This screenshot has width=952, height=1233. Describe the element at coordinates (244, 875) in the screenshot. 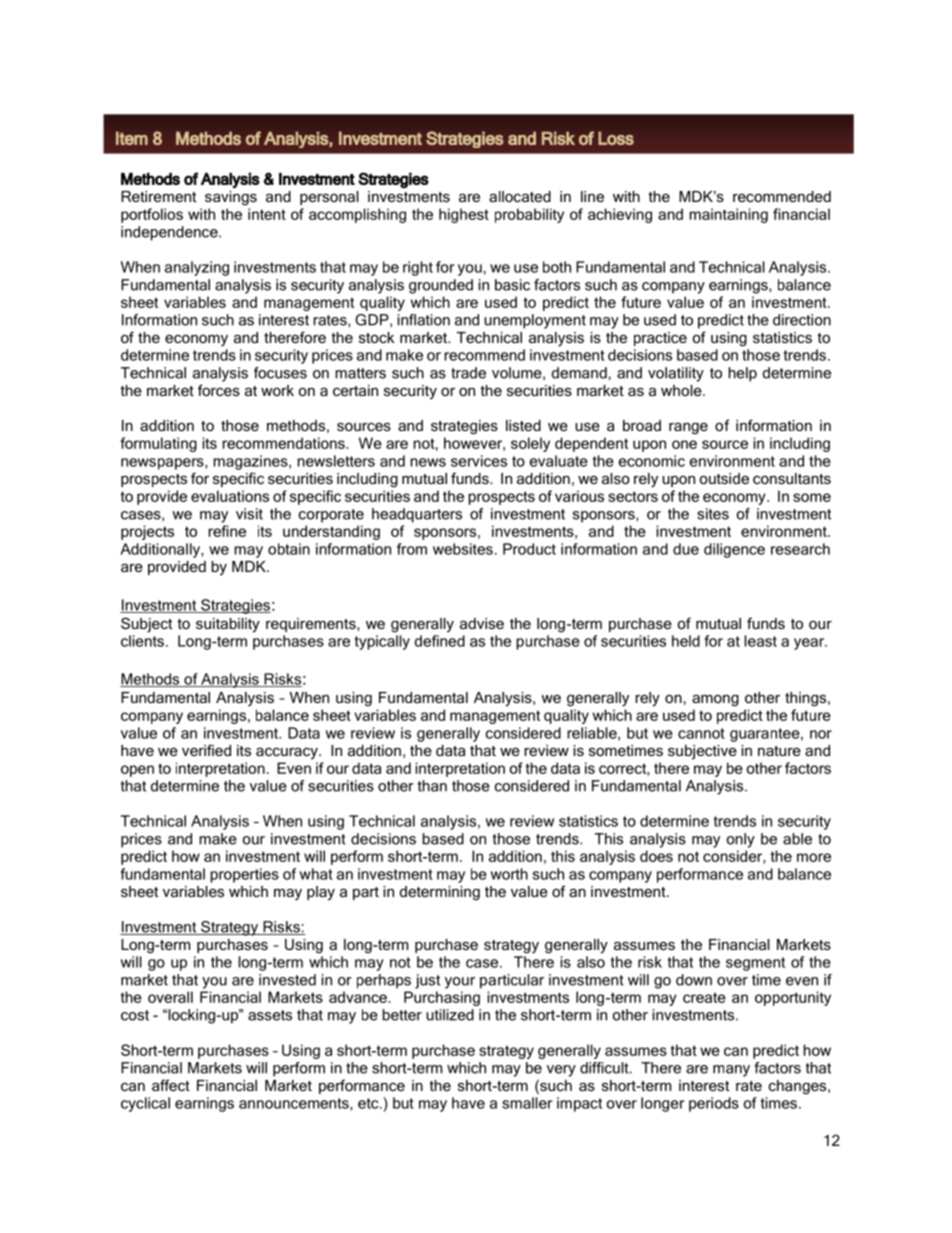

I see `properties` at that location.
